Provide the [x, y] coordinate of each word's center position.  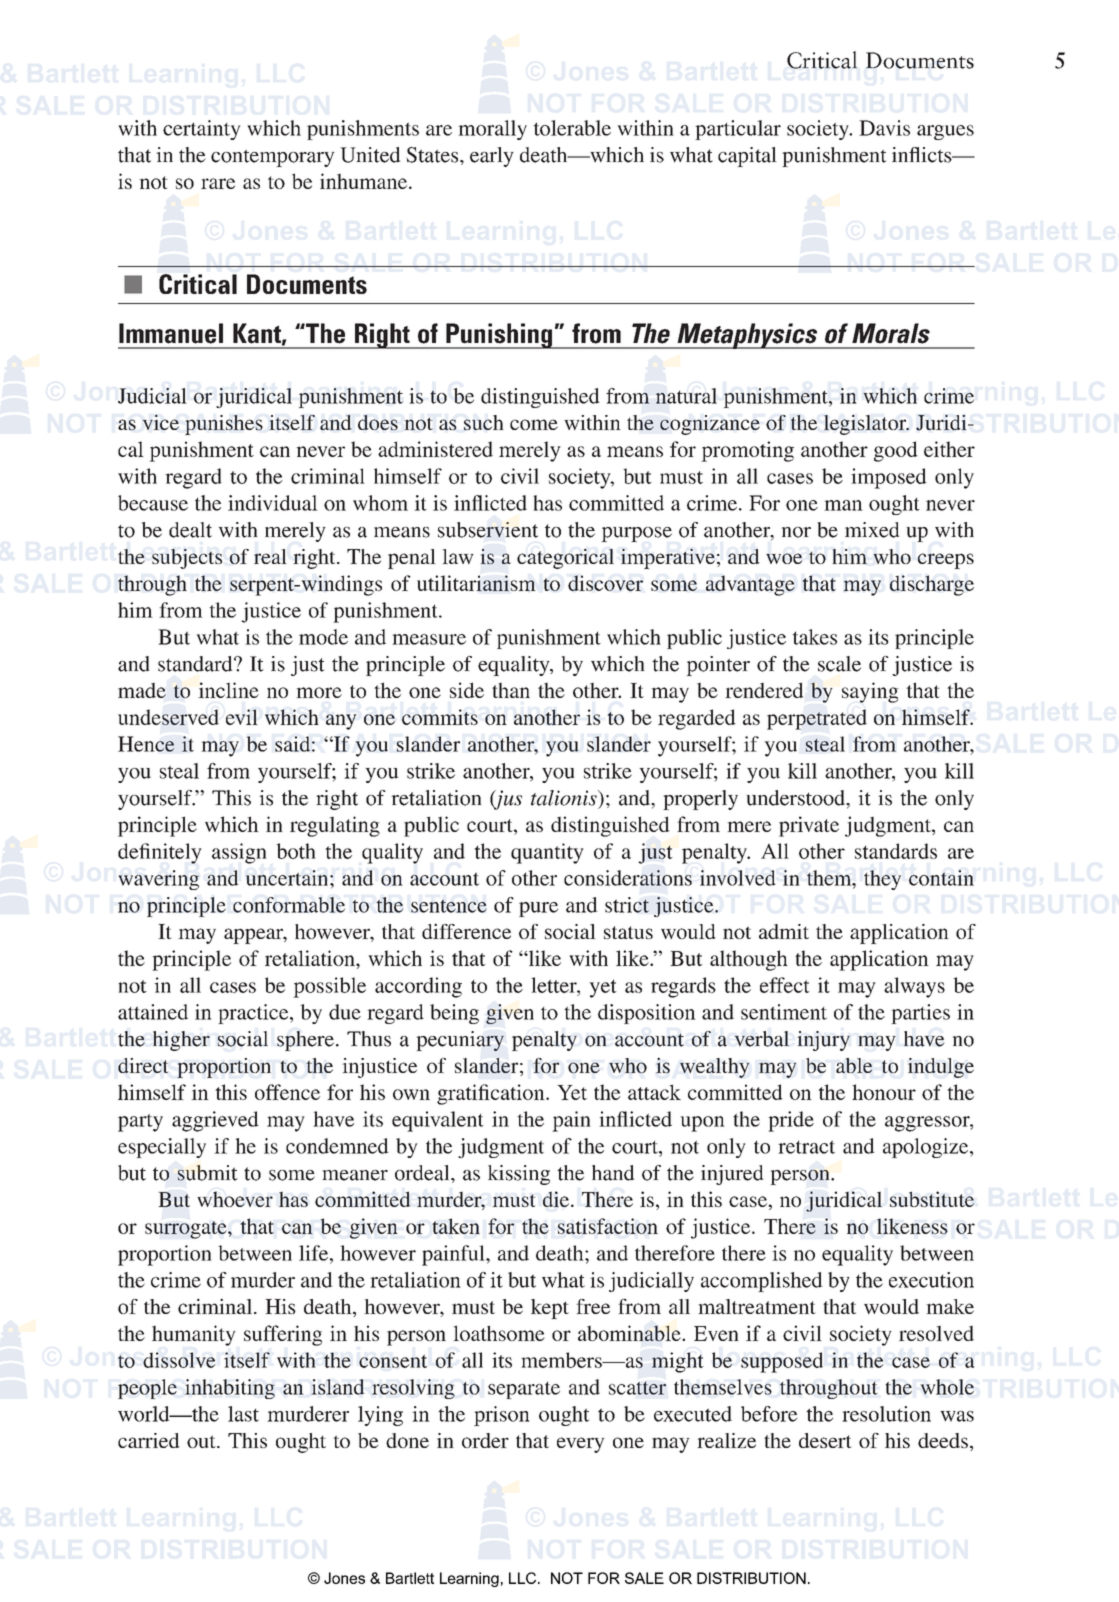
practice [254, 1014]
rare [218, 183]
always [914, 987]
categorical [565, 558]
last [243, 1414]
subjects [187, 559]
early [492, 157]
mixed [872, 530]
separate [524, 1390]
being [454, 1014]
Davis [884, 128]
